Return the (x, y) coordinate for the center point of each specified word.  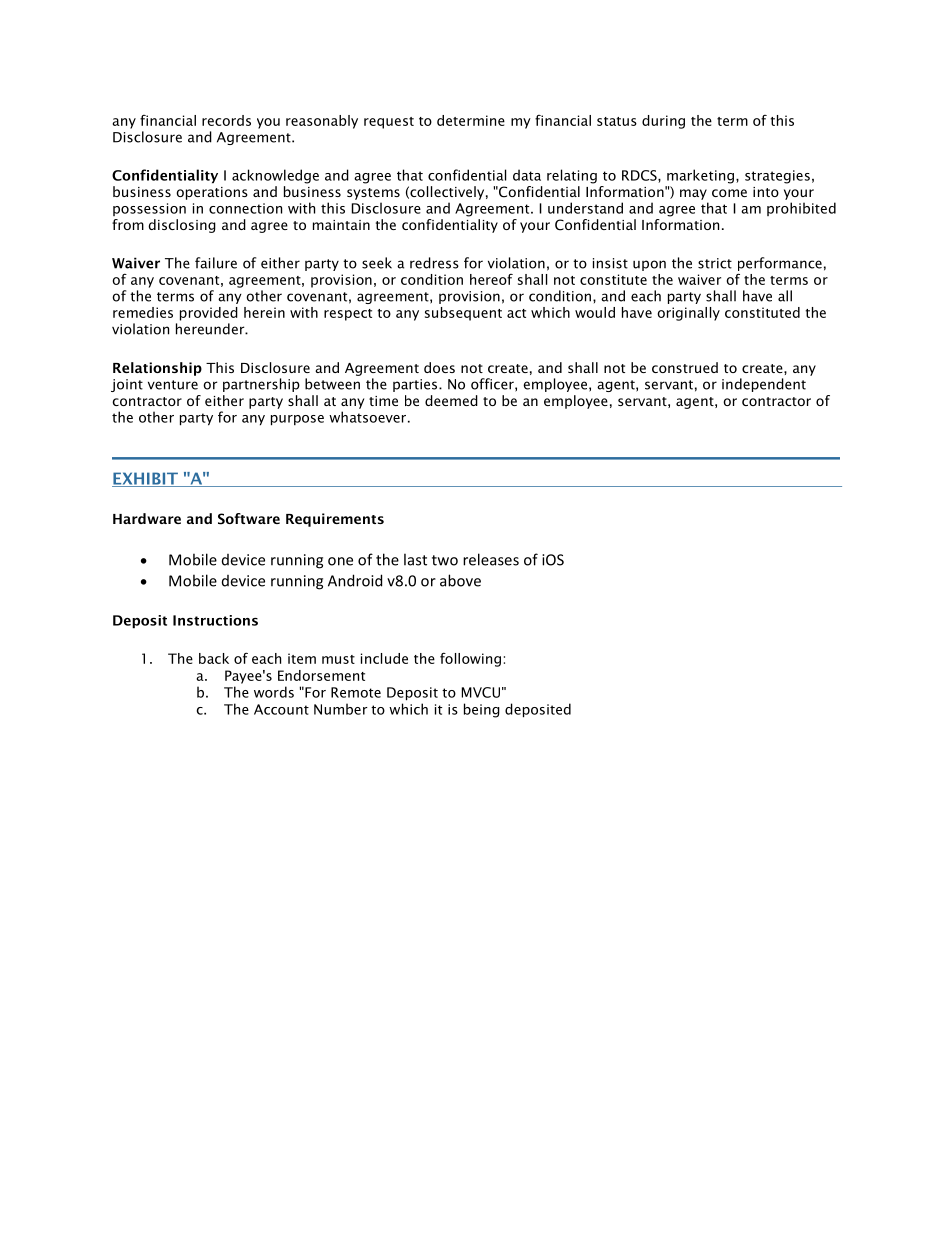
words (274, 692)
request (389, 123)
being (482, 710)
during (663, 122)
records (226, 120)
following (470, 659)
